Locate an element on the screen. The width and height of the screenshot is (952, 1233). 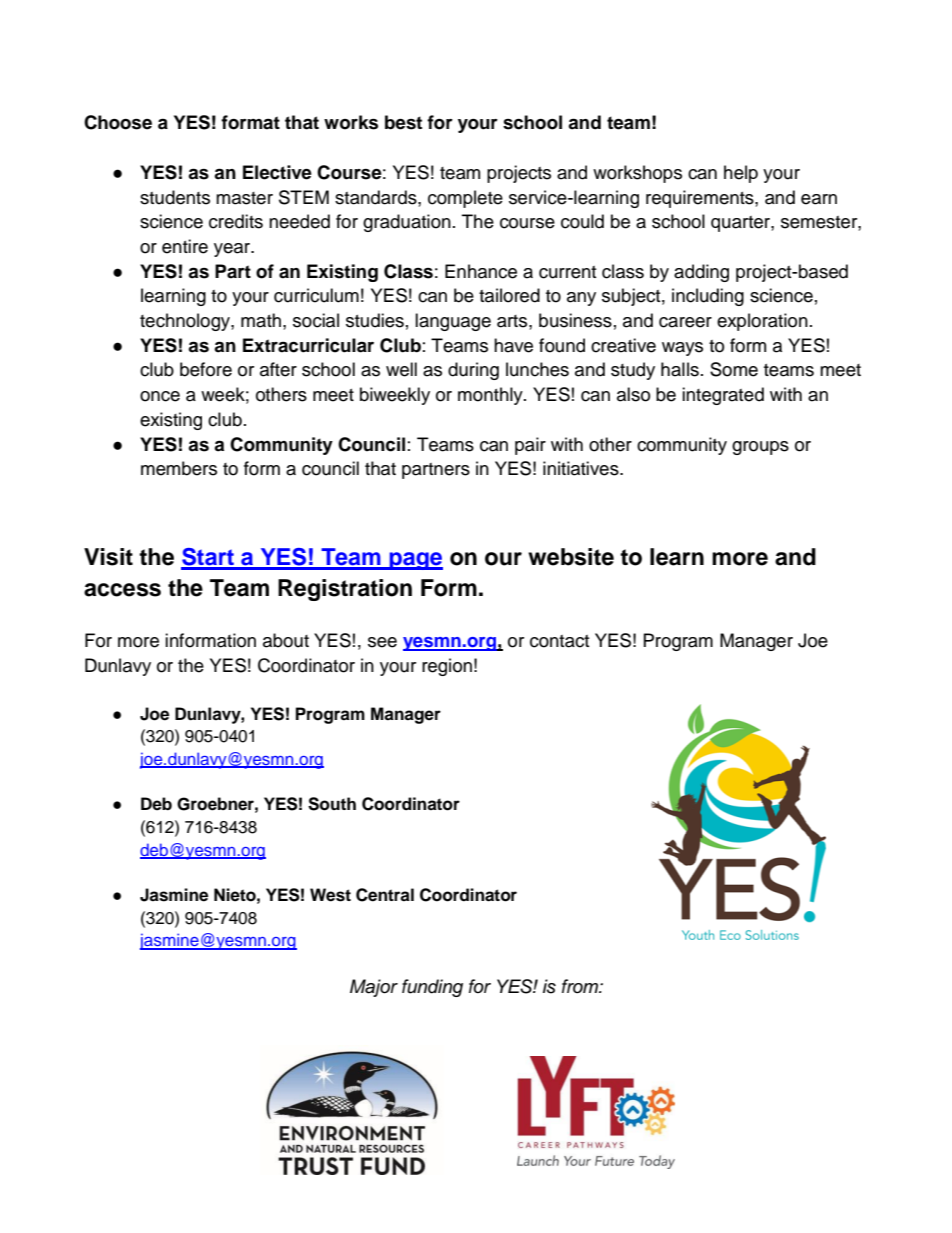
Major is located at coordinates (374, 988).
